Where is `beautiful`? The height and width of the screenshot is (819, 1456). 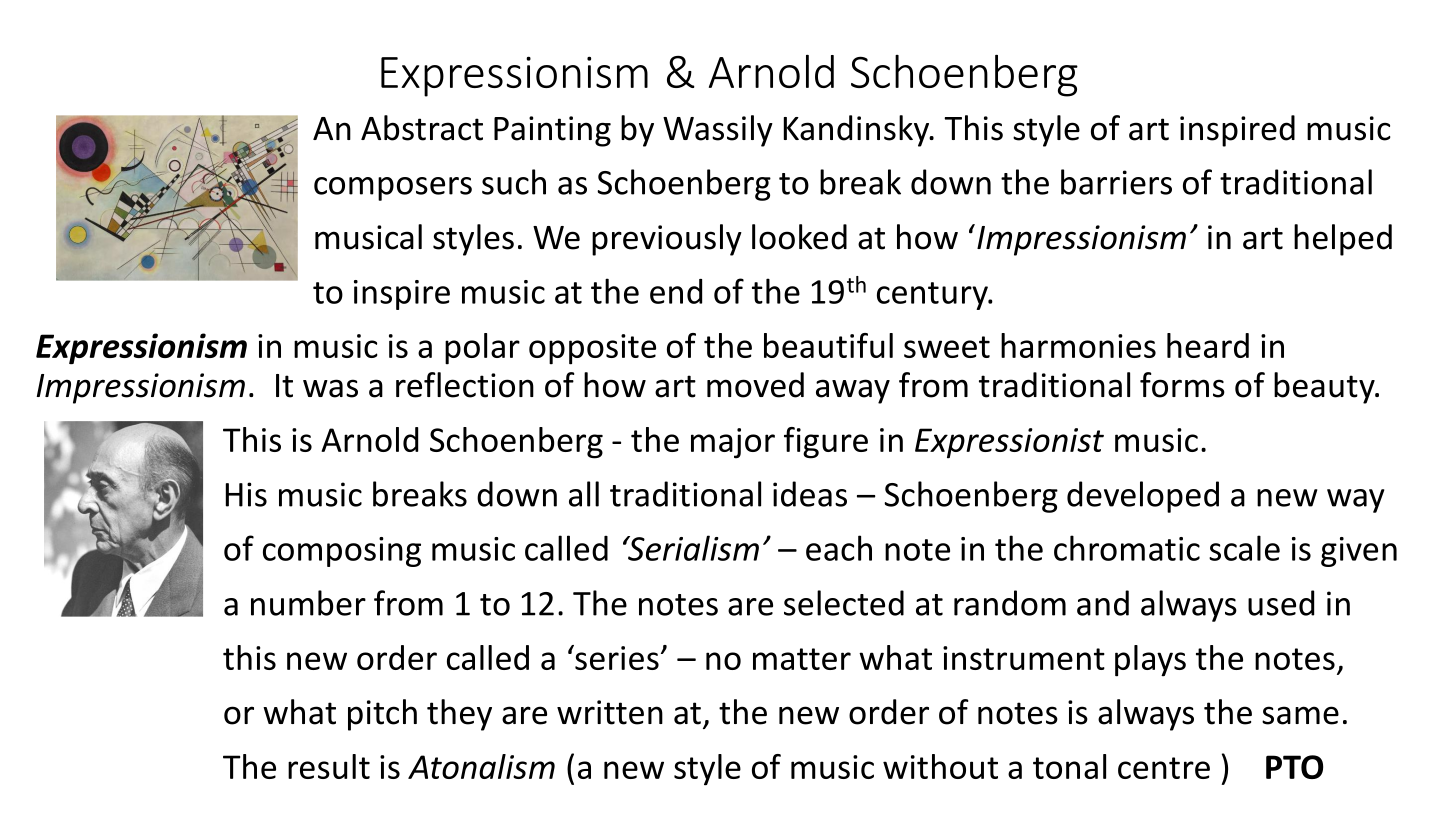 beautiful is located at coordinates (828, 345).
